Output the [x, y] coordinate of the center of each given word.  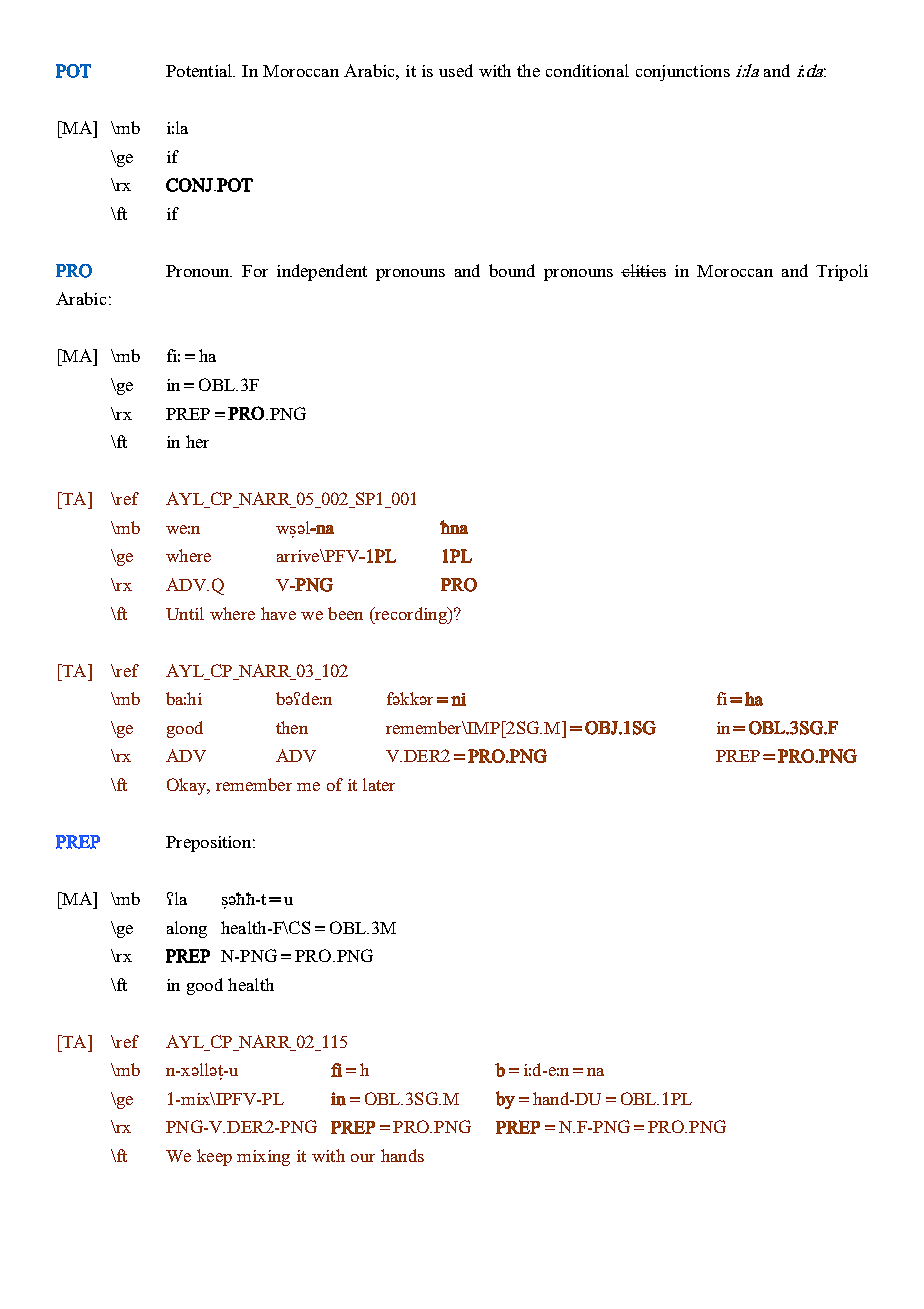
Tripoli [842, 272]
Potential [200, 70]
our [363, 1158]
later [379, 784]
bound [512, 270]
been [345, 613]
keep [214, 1157]
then [292, 727]
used [456, 70]
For [255, 271]
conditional [587, 70]
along [187, 929]
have [278, 613]
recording [411, 615]
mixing [263, 1158]
